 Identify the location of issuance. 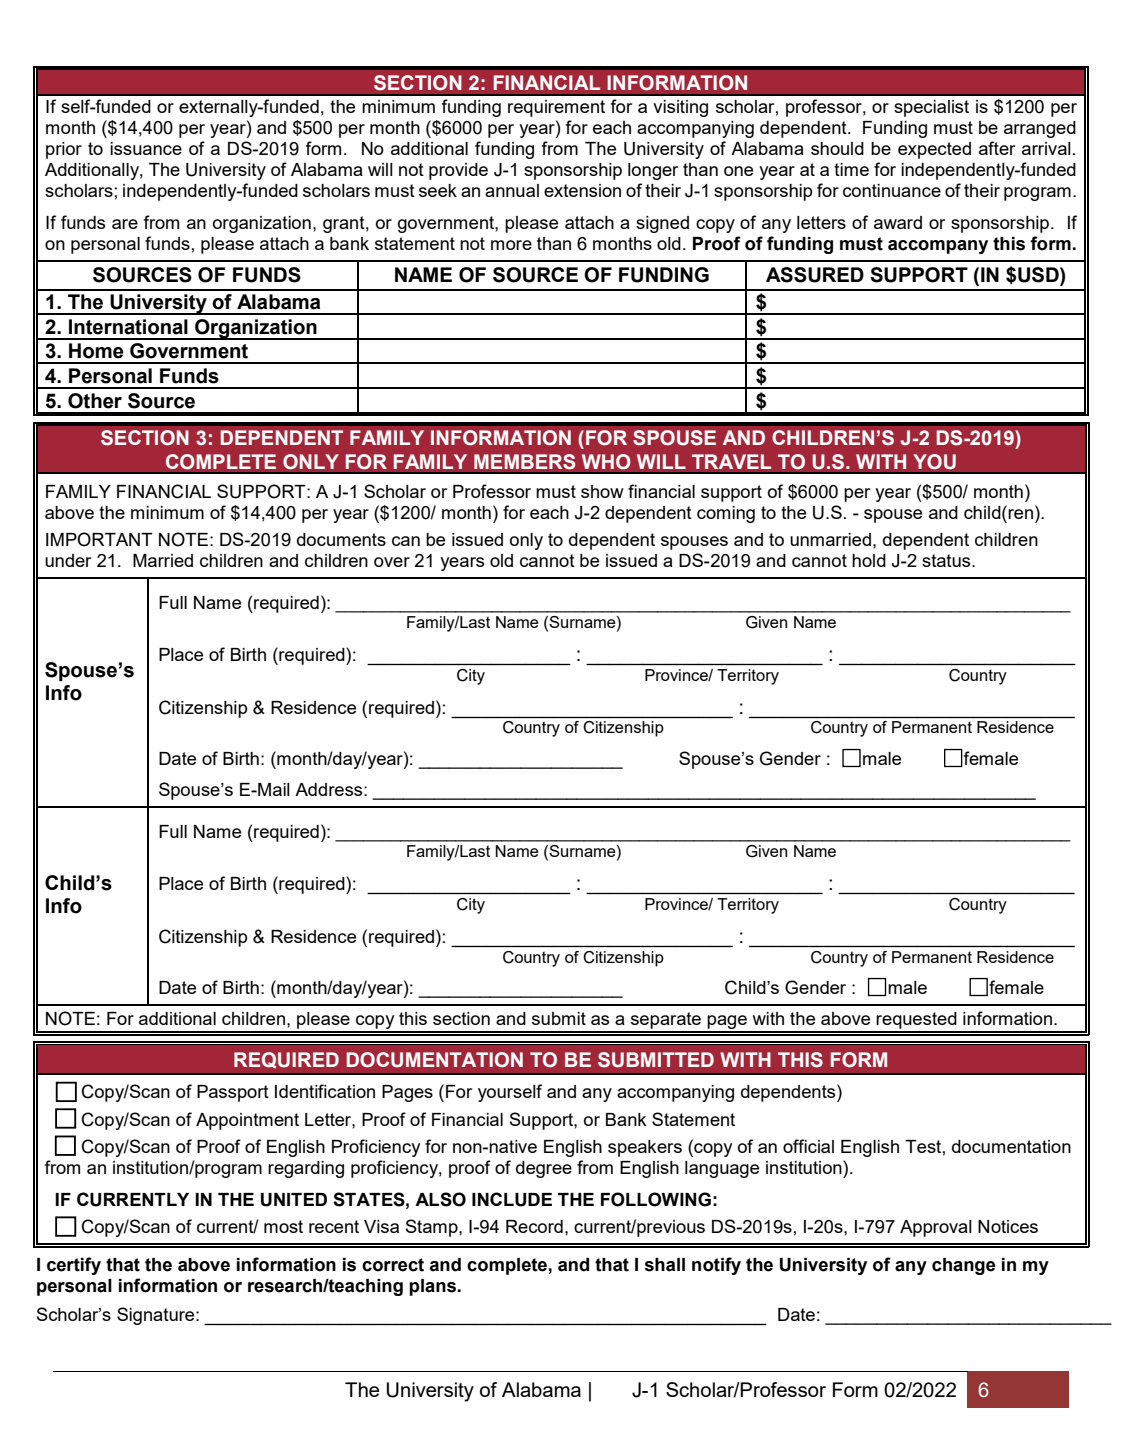
(146, 148).
